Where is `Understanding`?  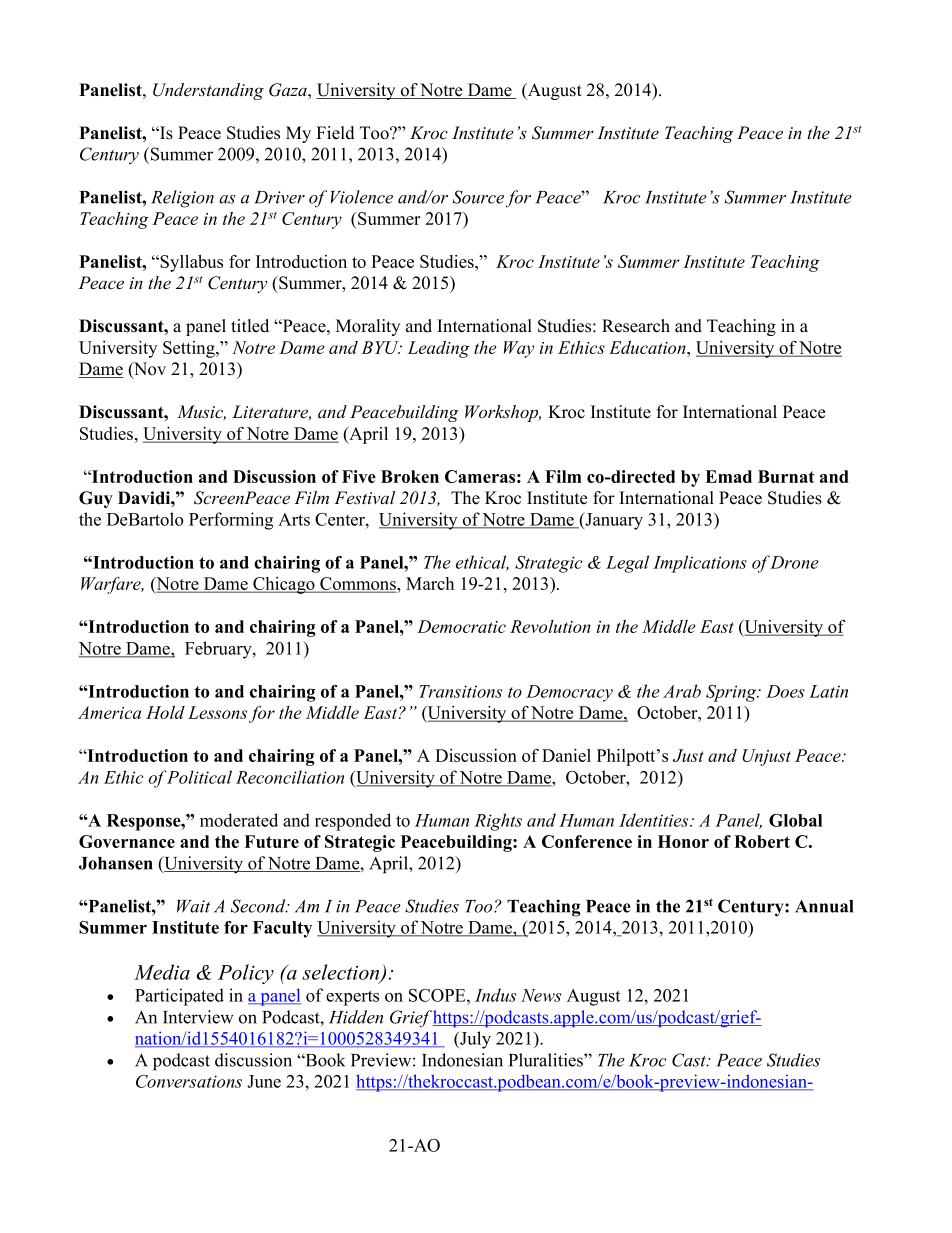 Understanding is located at coordinates (208, 91).
